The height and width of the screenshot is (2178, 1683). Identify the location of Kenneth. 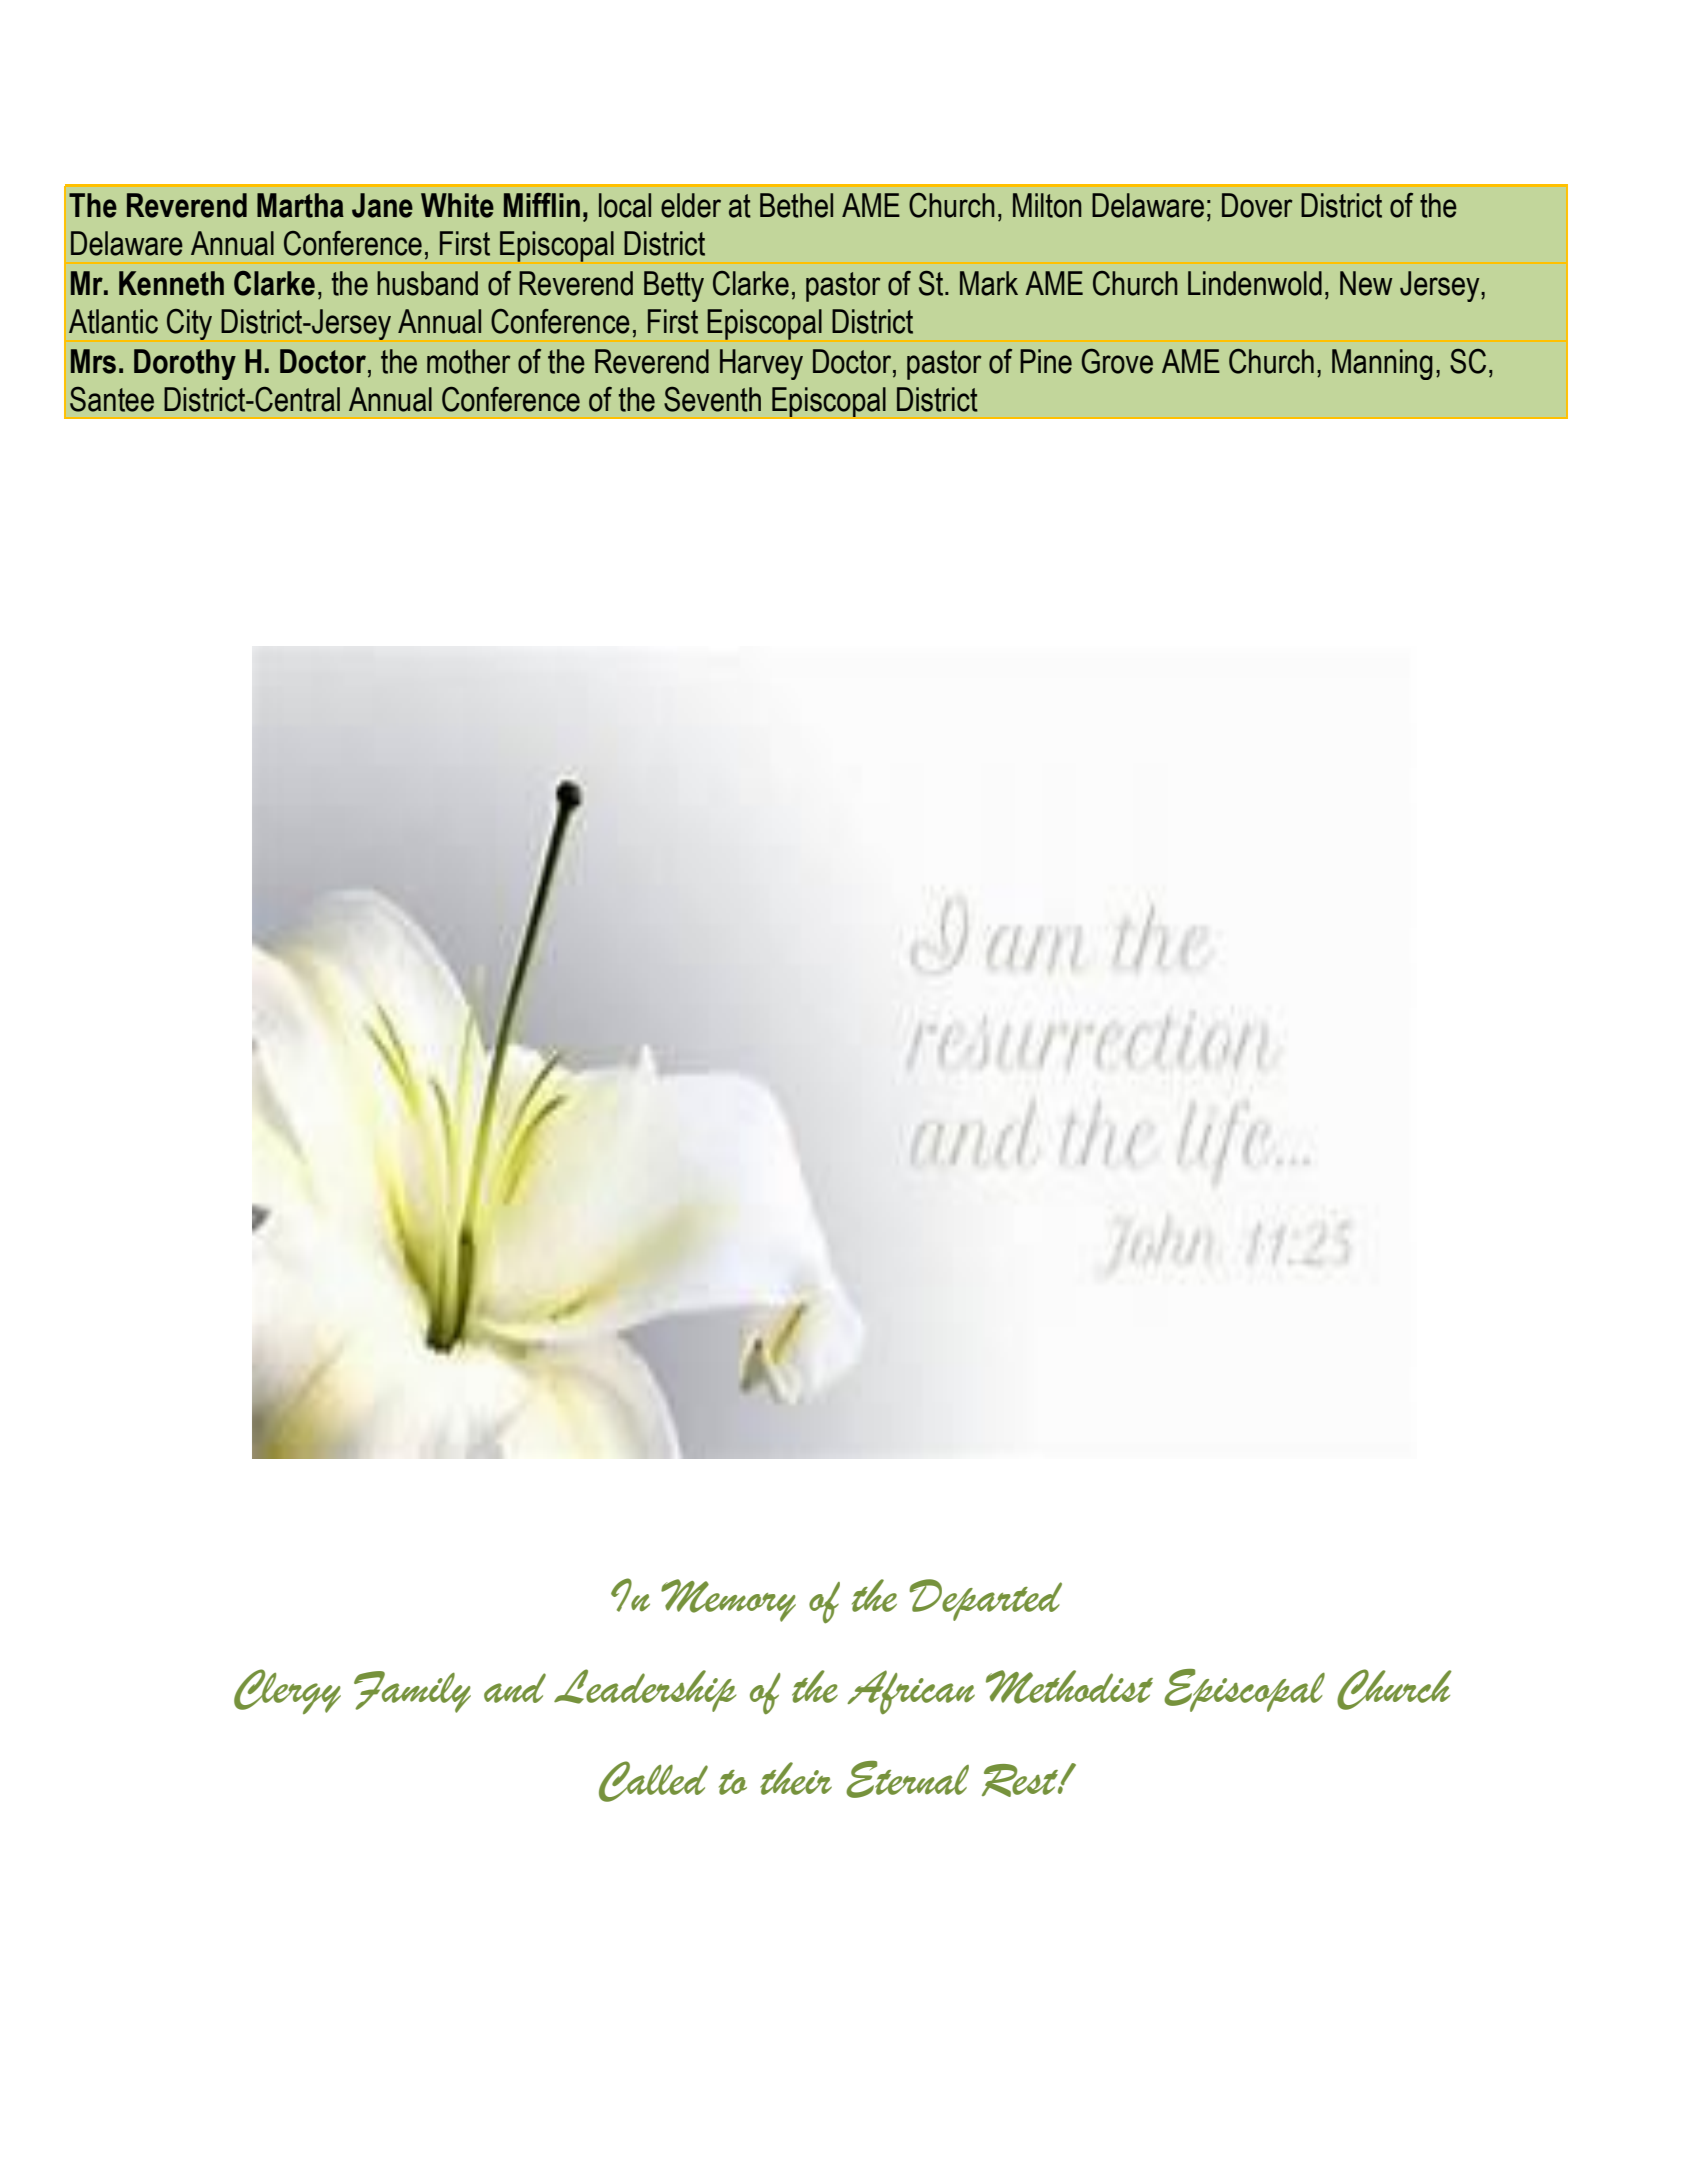
(171, 283).
